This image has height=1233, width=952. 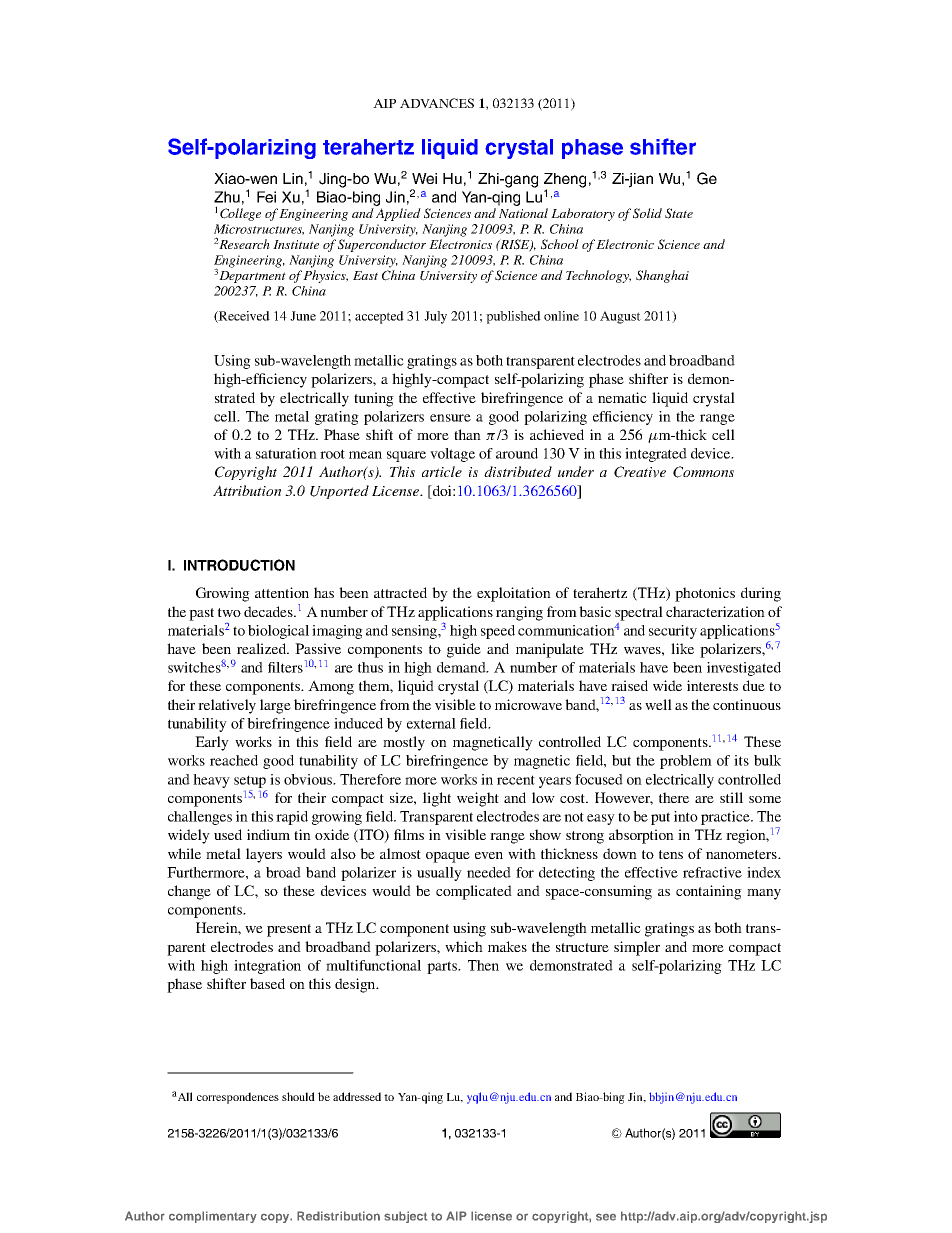 I want to click on Fei, so click(x=266, y=197).
